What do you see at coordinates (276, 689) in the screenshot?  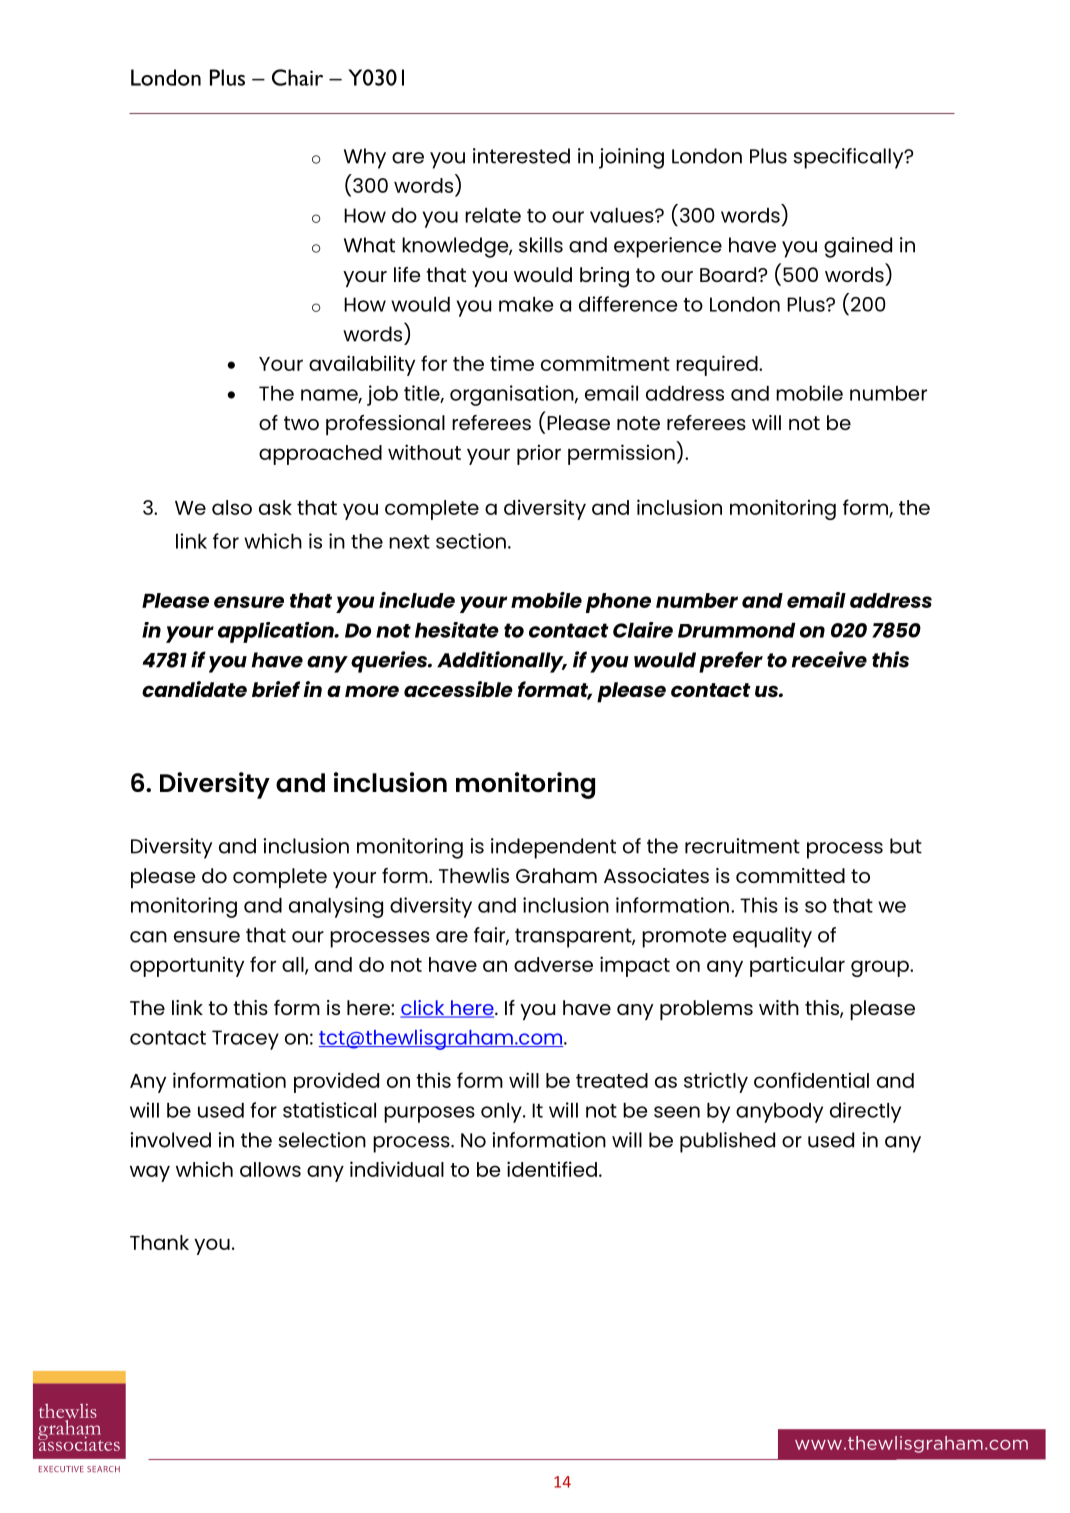 I see `brief` at bounding box center [276, 689].
